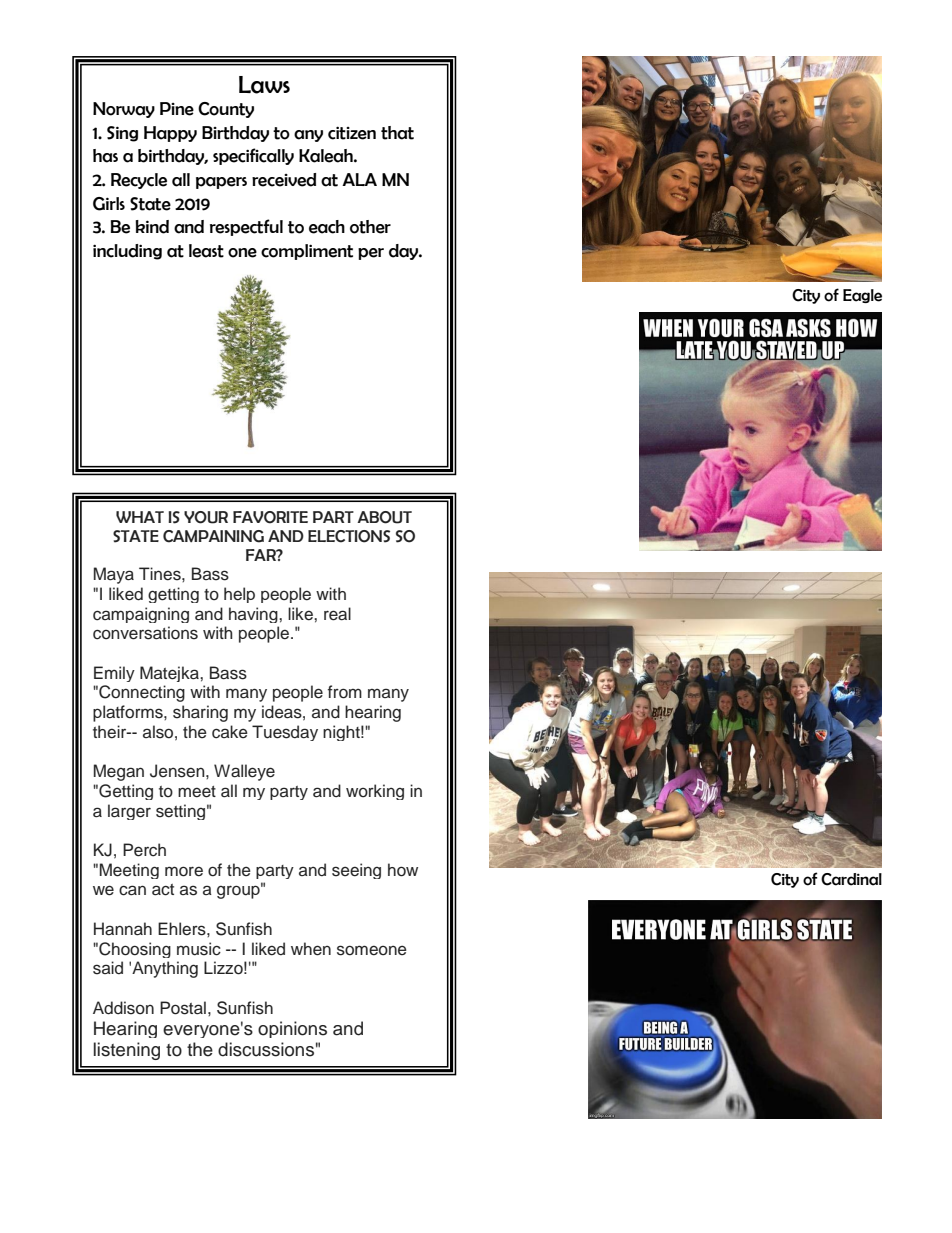 This page has width=952, height=1233. Describe the element at coordinates (851, 879) in the page. I see `Cardinal` at that location.
